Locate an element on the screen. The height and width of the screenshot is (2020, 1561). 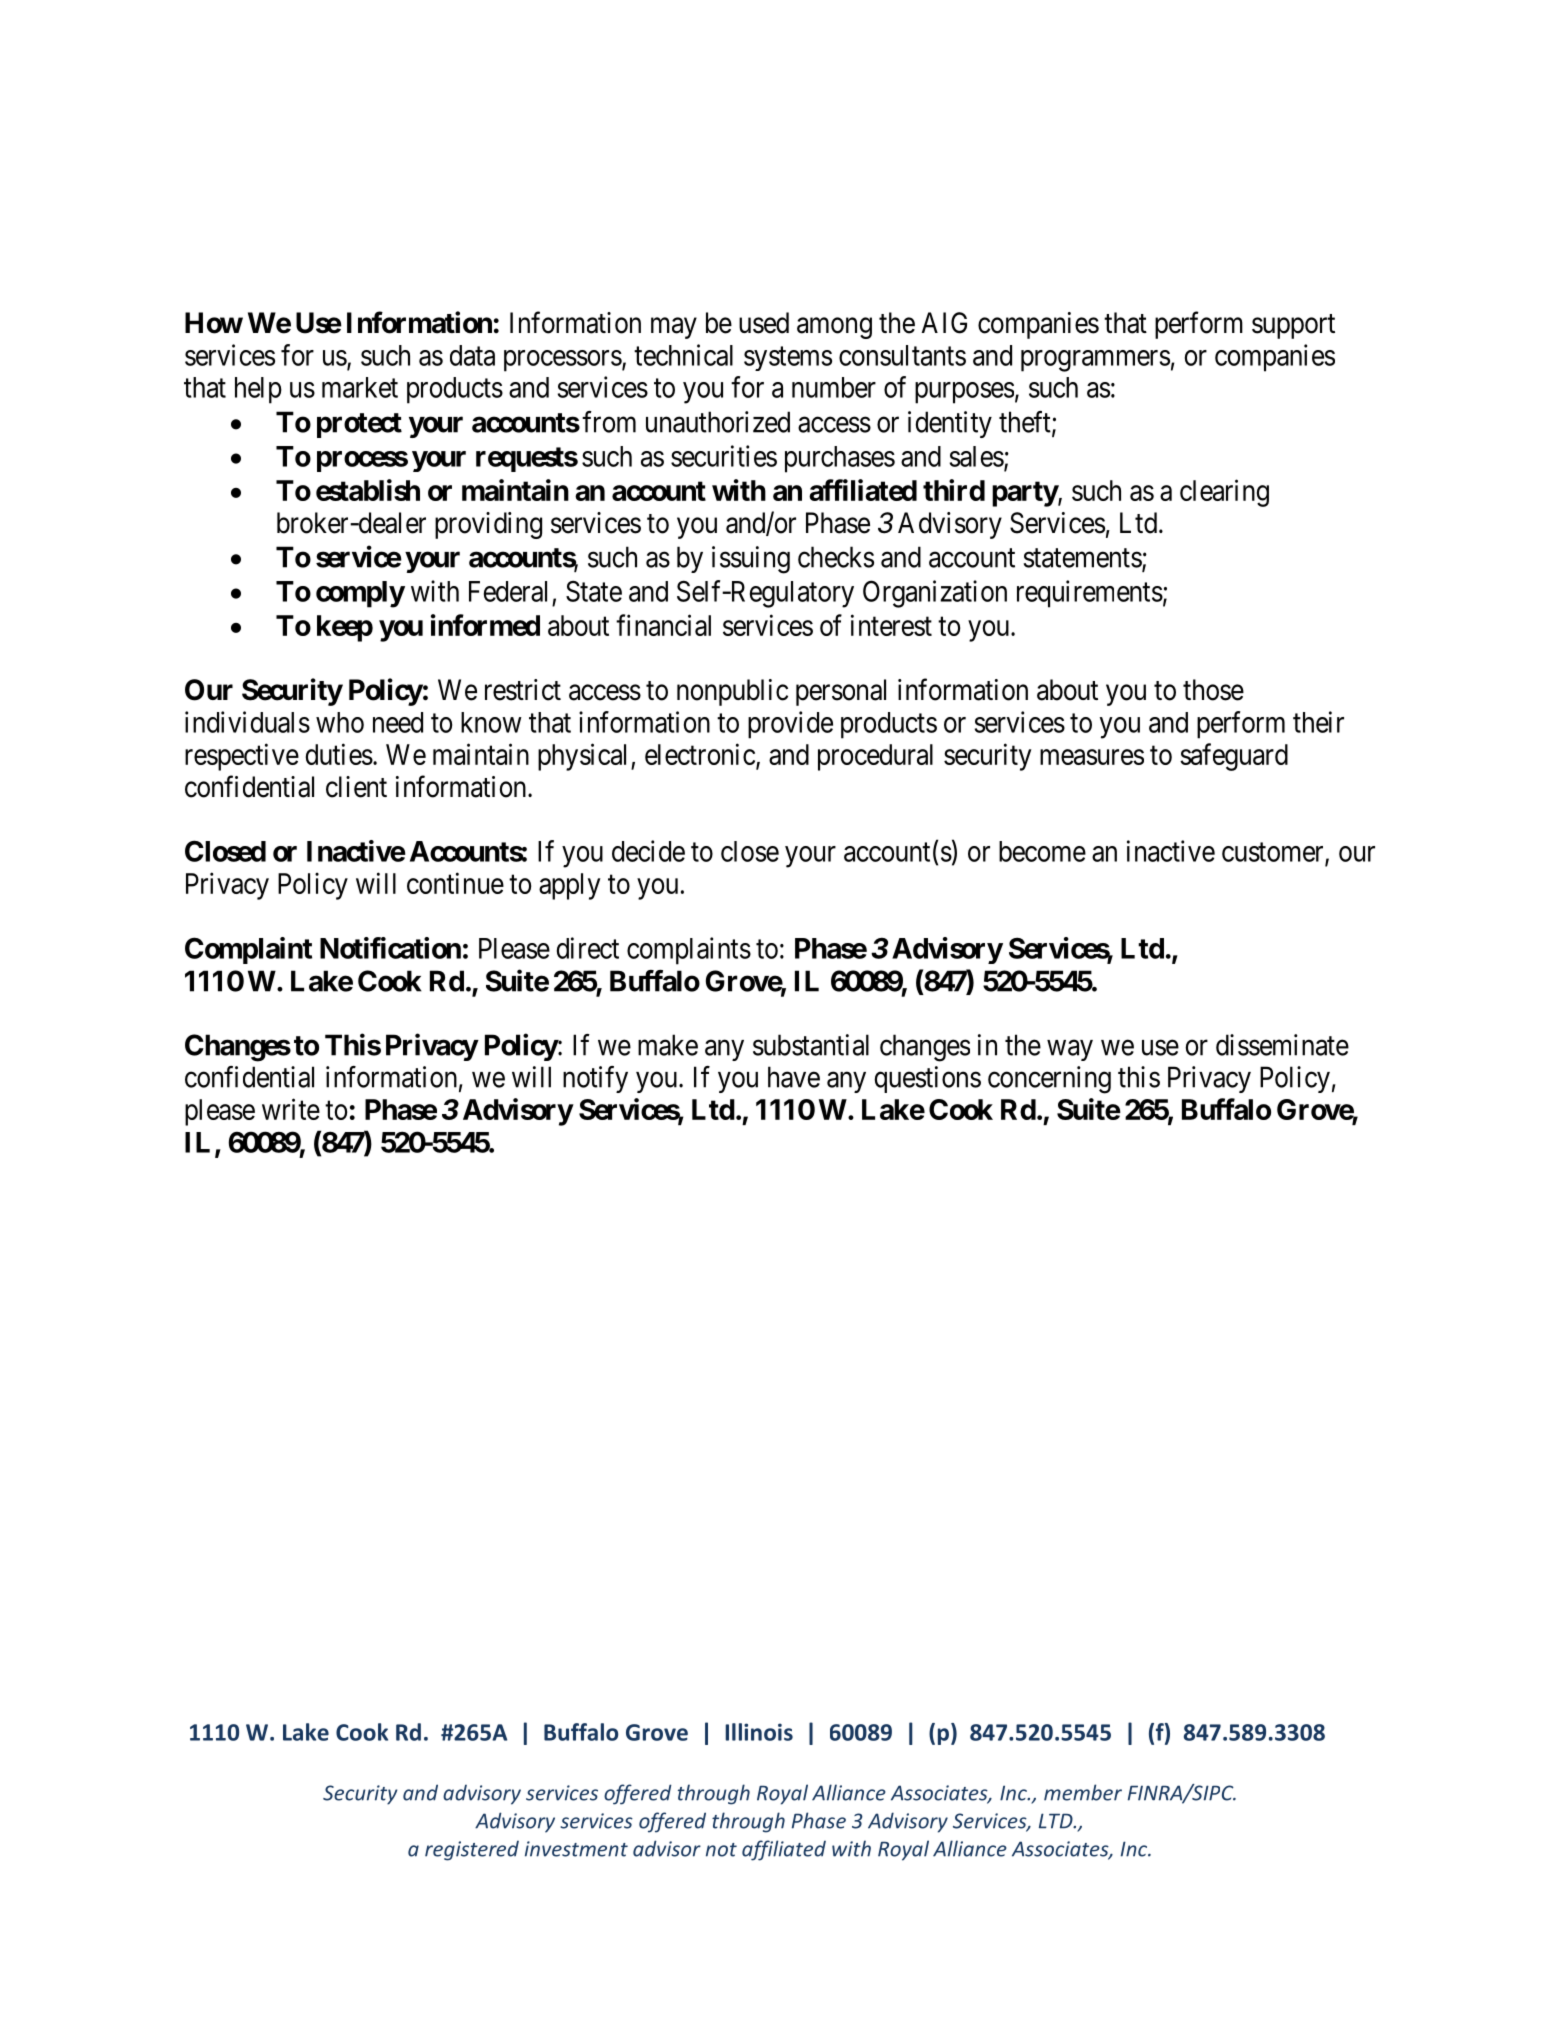
disseminate is located at coordinates (1282, 1045).
